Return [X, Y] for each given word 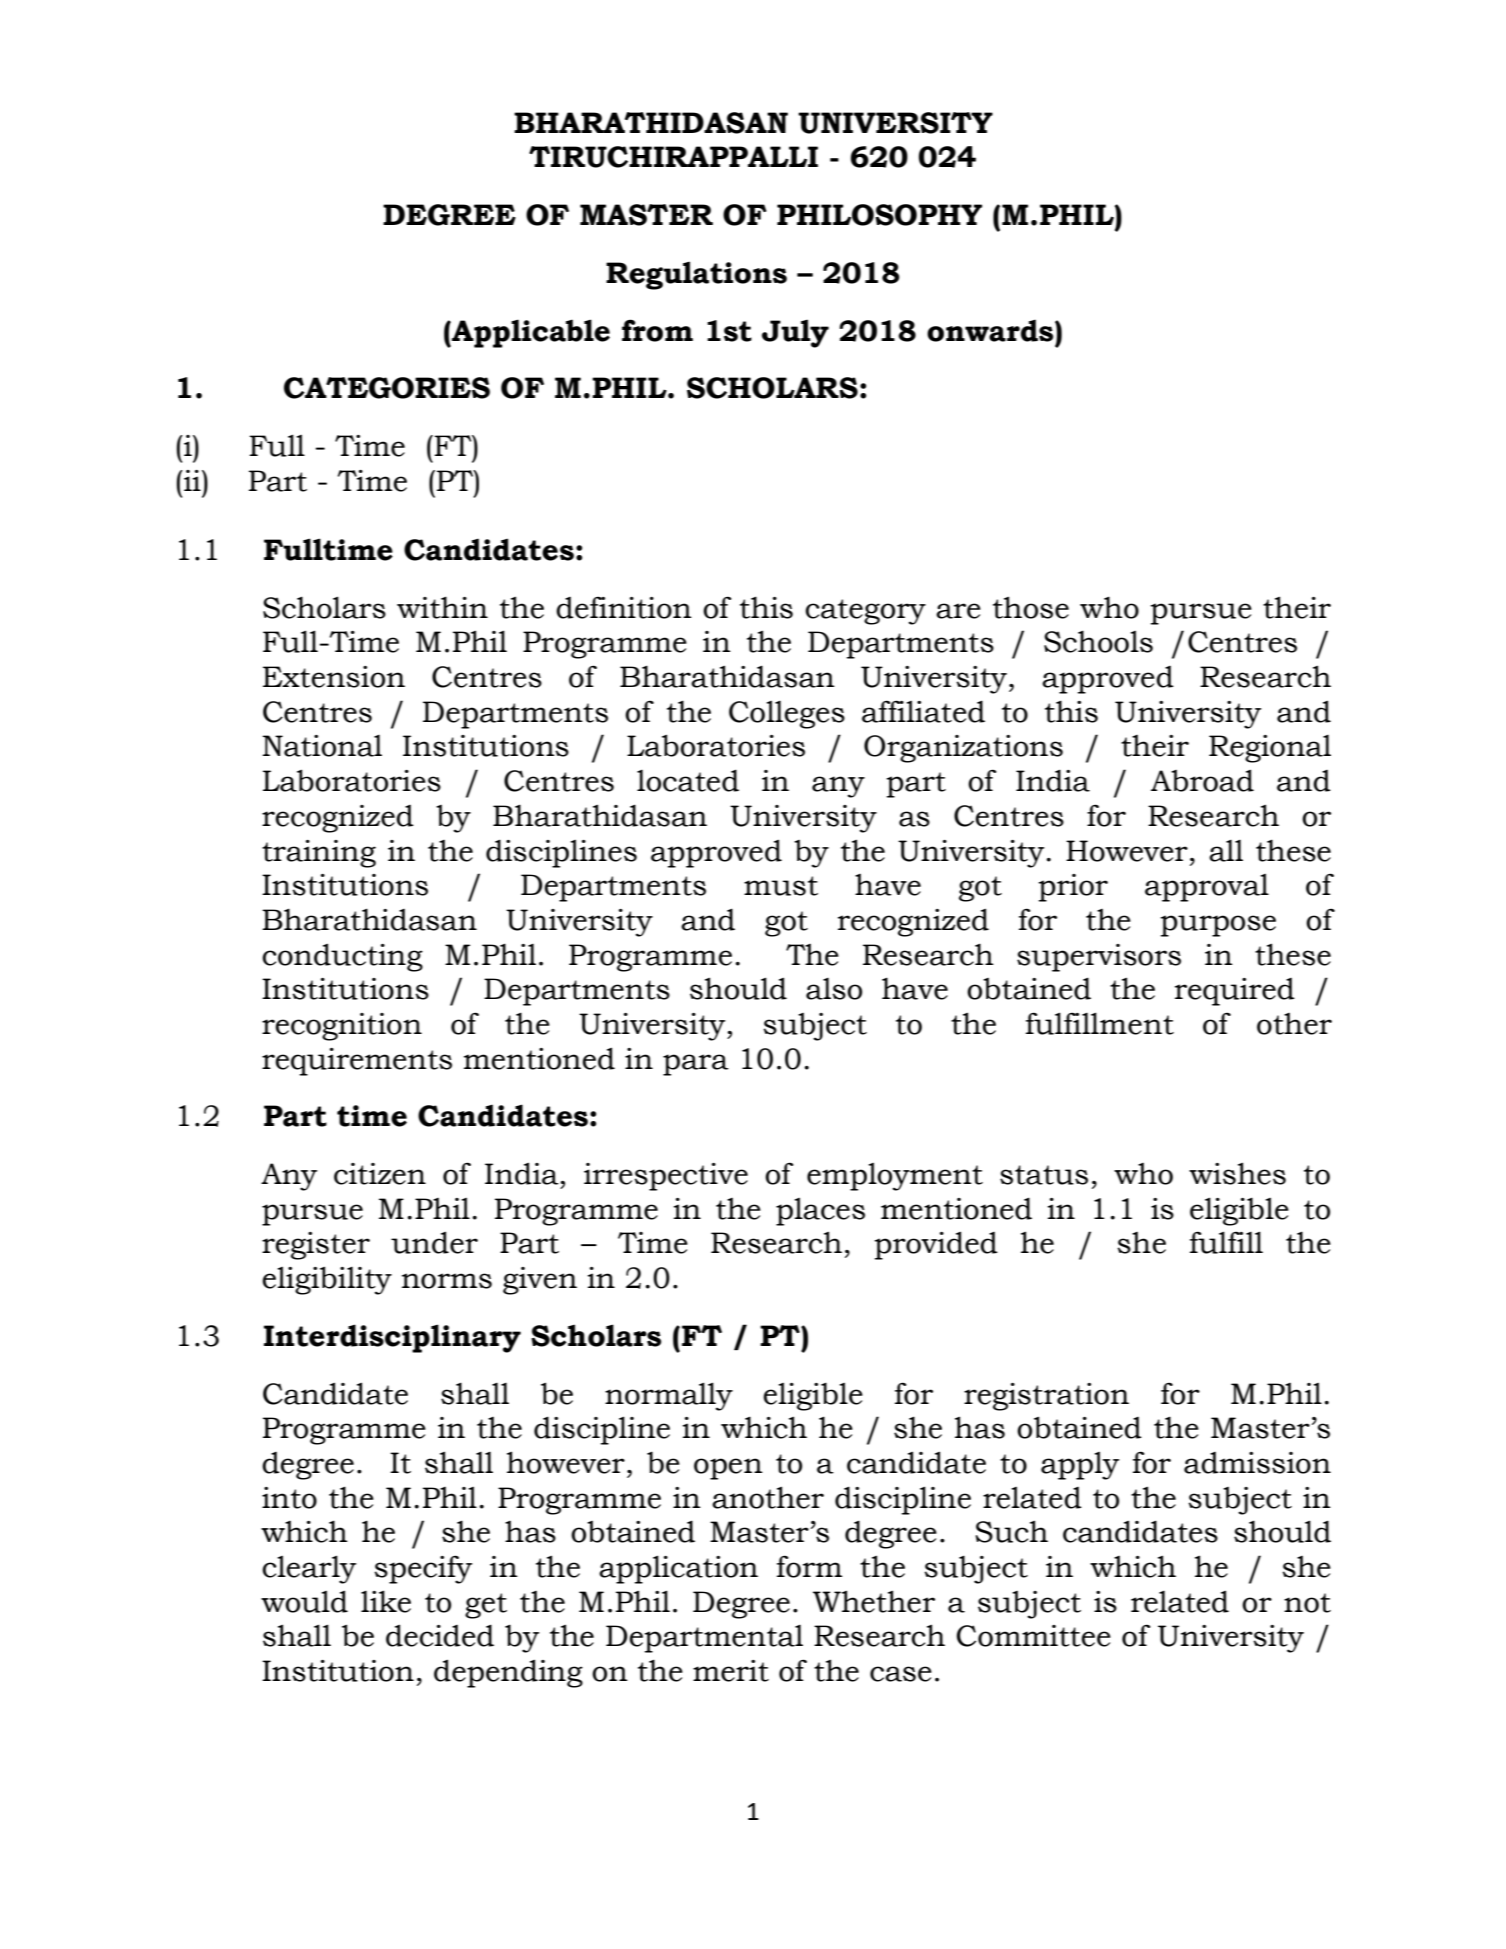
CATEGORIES [387, 388]
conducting [342, 957]
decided [440, 1635]
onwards [991, 330]
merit [731, 1671]
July [795, 333]
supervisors [1099, 958]
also [834, 989]
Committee [1034, 1636]
